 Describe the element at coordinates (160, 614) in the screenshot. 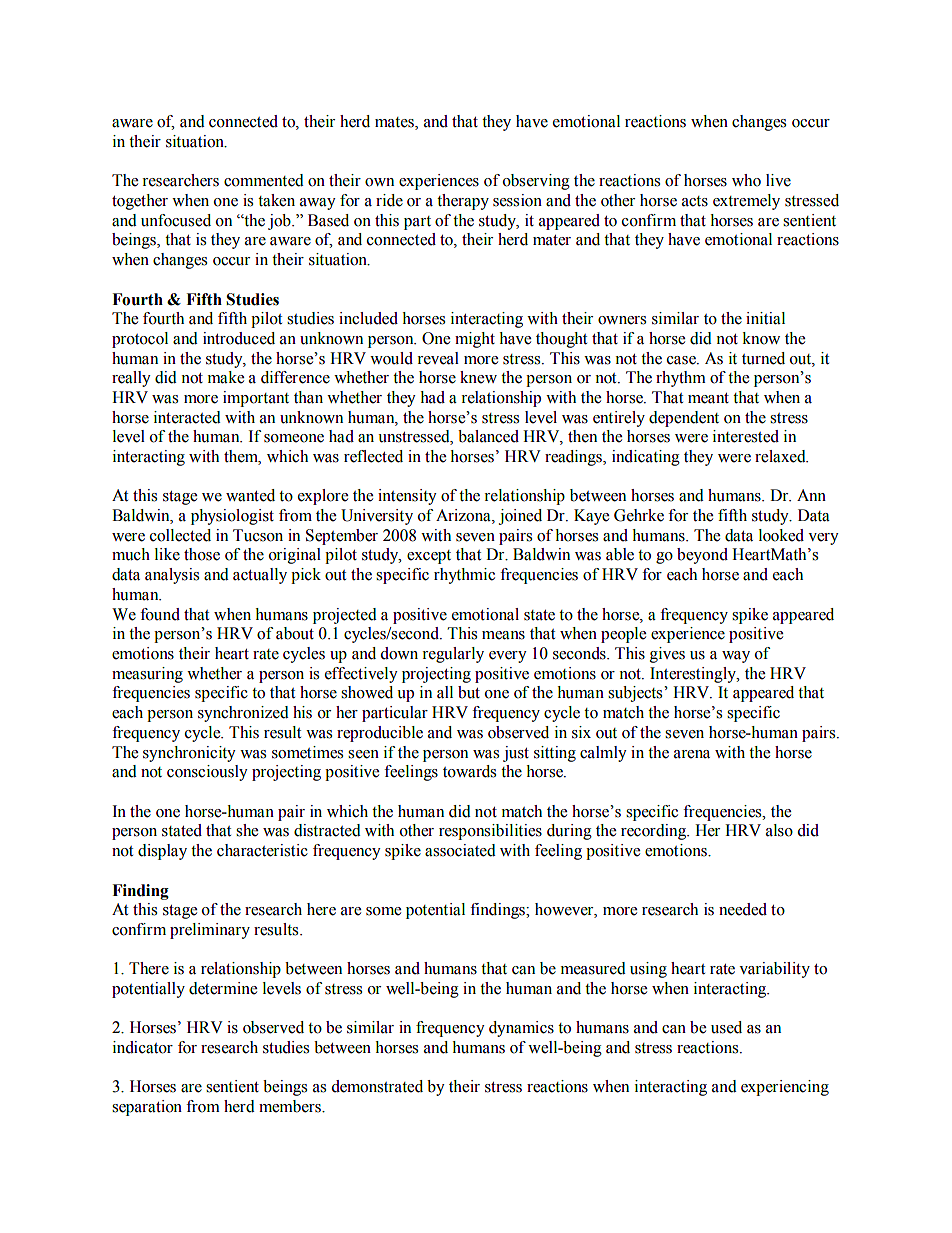

I see `found` at that location.
